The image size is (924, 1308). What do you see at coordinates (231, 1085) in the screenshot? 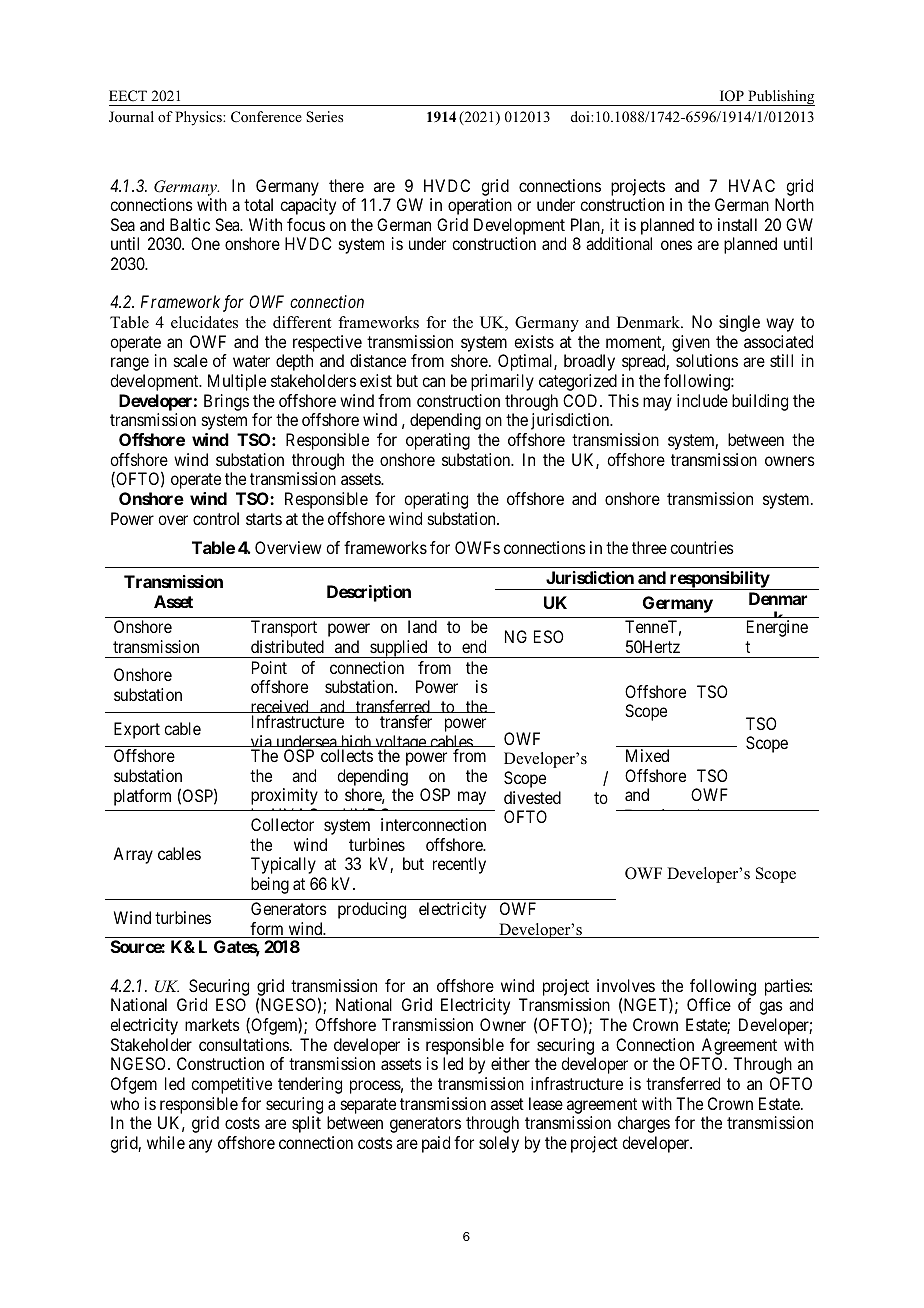
I see `competitive` at bounding box center [231, 1085].
